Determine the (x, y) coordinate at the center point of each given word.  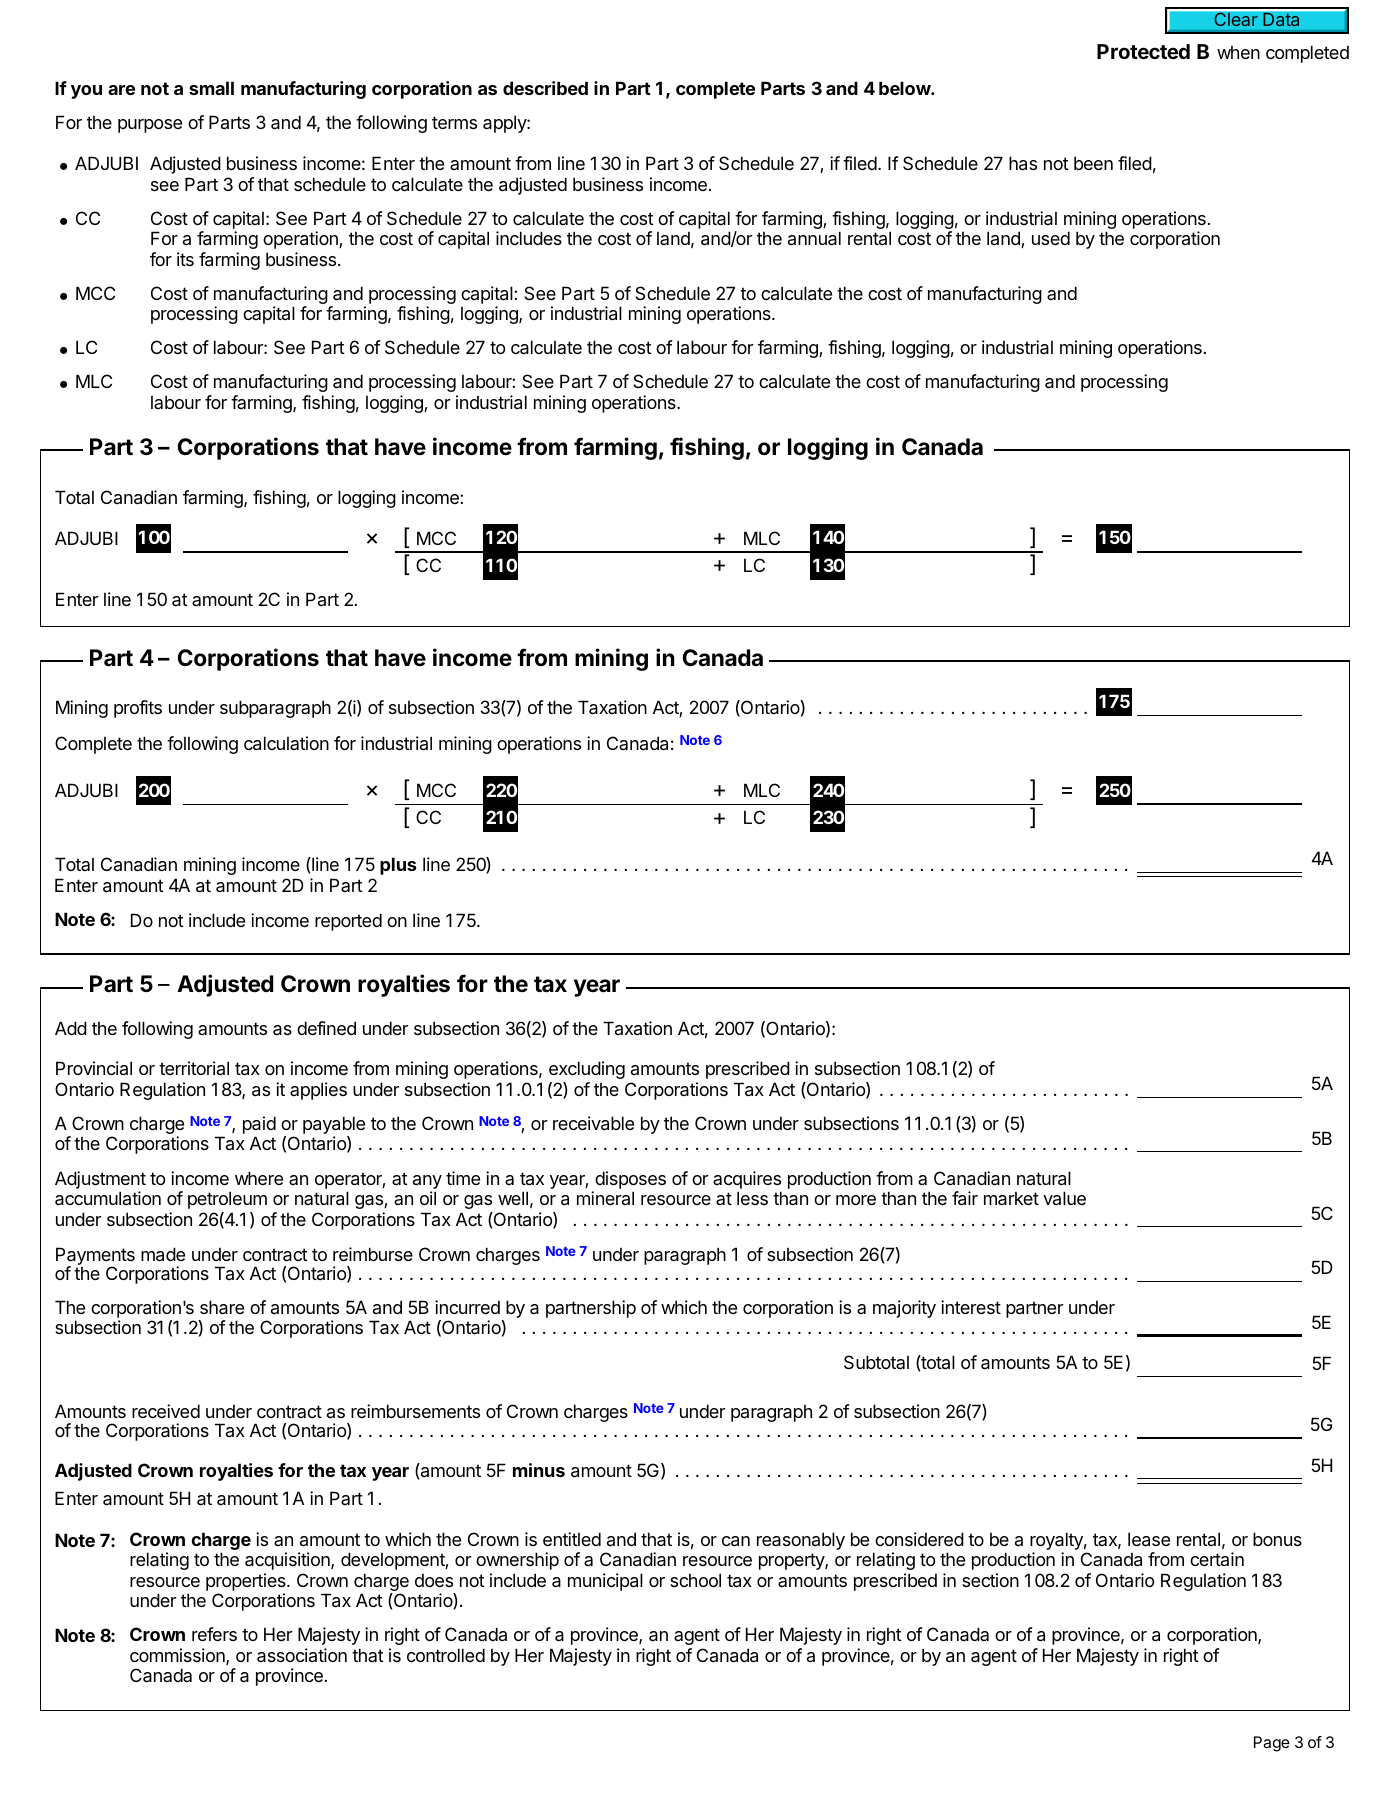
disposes (629, 1181)
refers (214, 1634)
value (1064, 1198)
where (259, 1178)
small (211, 88)
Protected (1143, 51)
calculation (286, 743)
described (545, 88)
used (1051, 238)
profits (138, 709)
